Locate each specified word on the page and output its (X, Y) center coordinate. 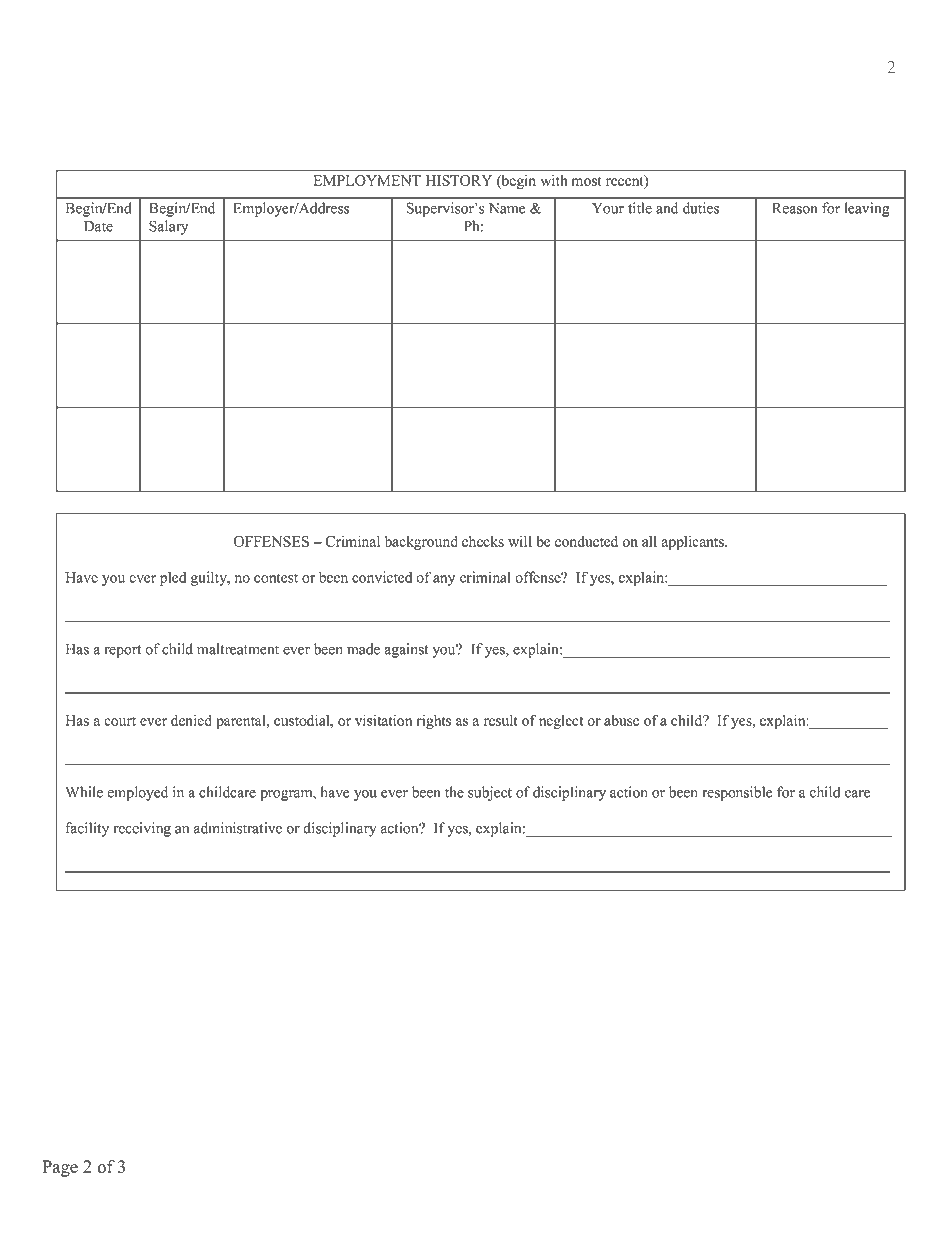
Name (507, 208)
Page (60, 1168)
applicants (693, 543)
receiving (142, 829)
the (454, 792)
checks (483, 541)
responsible (737, 793)
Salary (168, 227)
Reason (794, 208)
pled (173, 578)
